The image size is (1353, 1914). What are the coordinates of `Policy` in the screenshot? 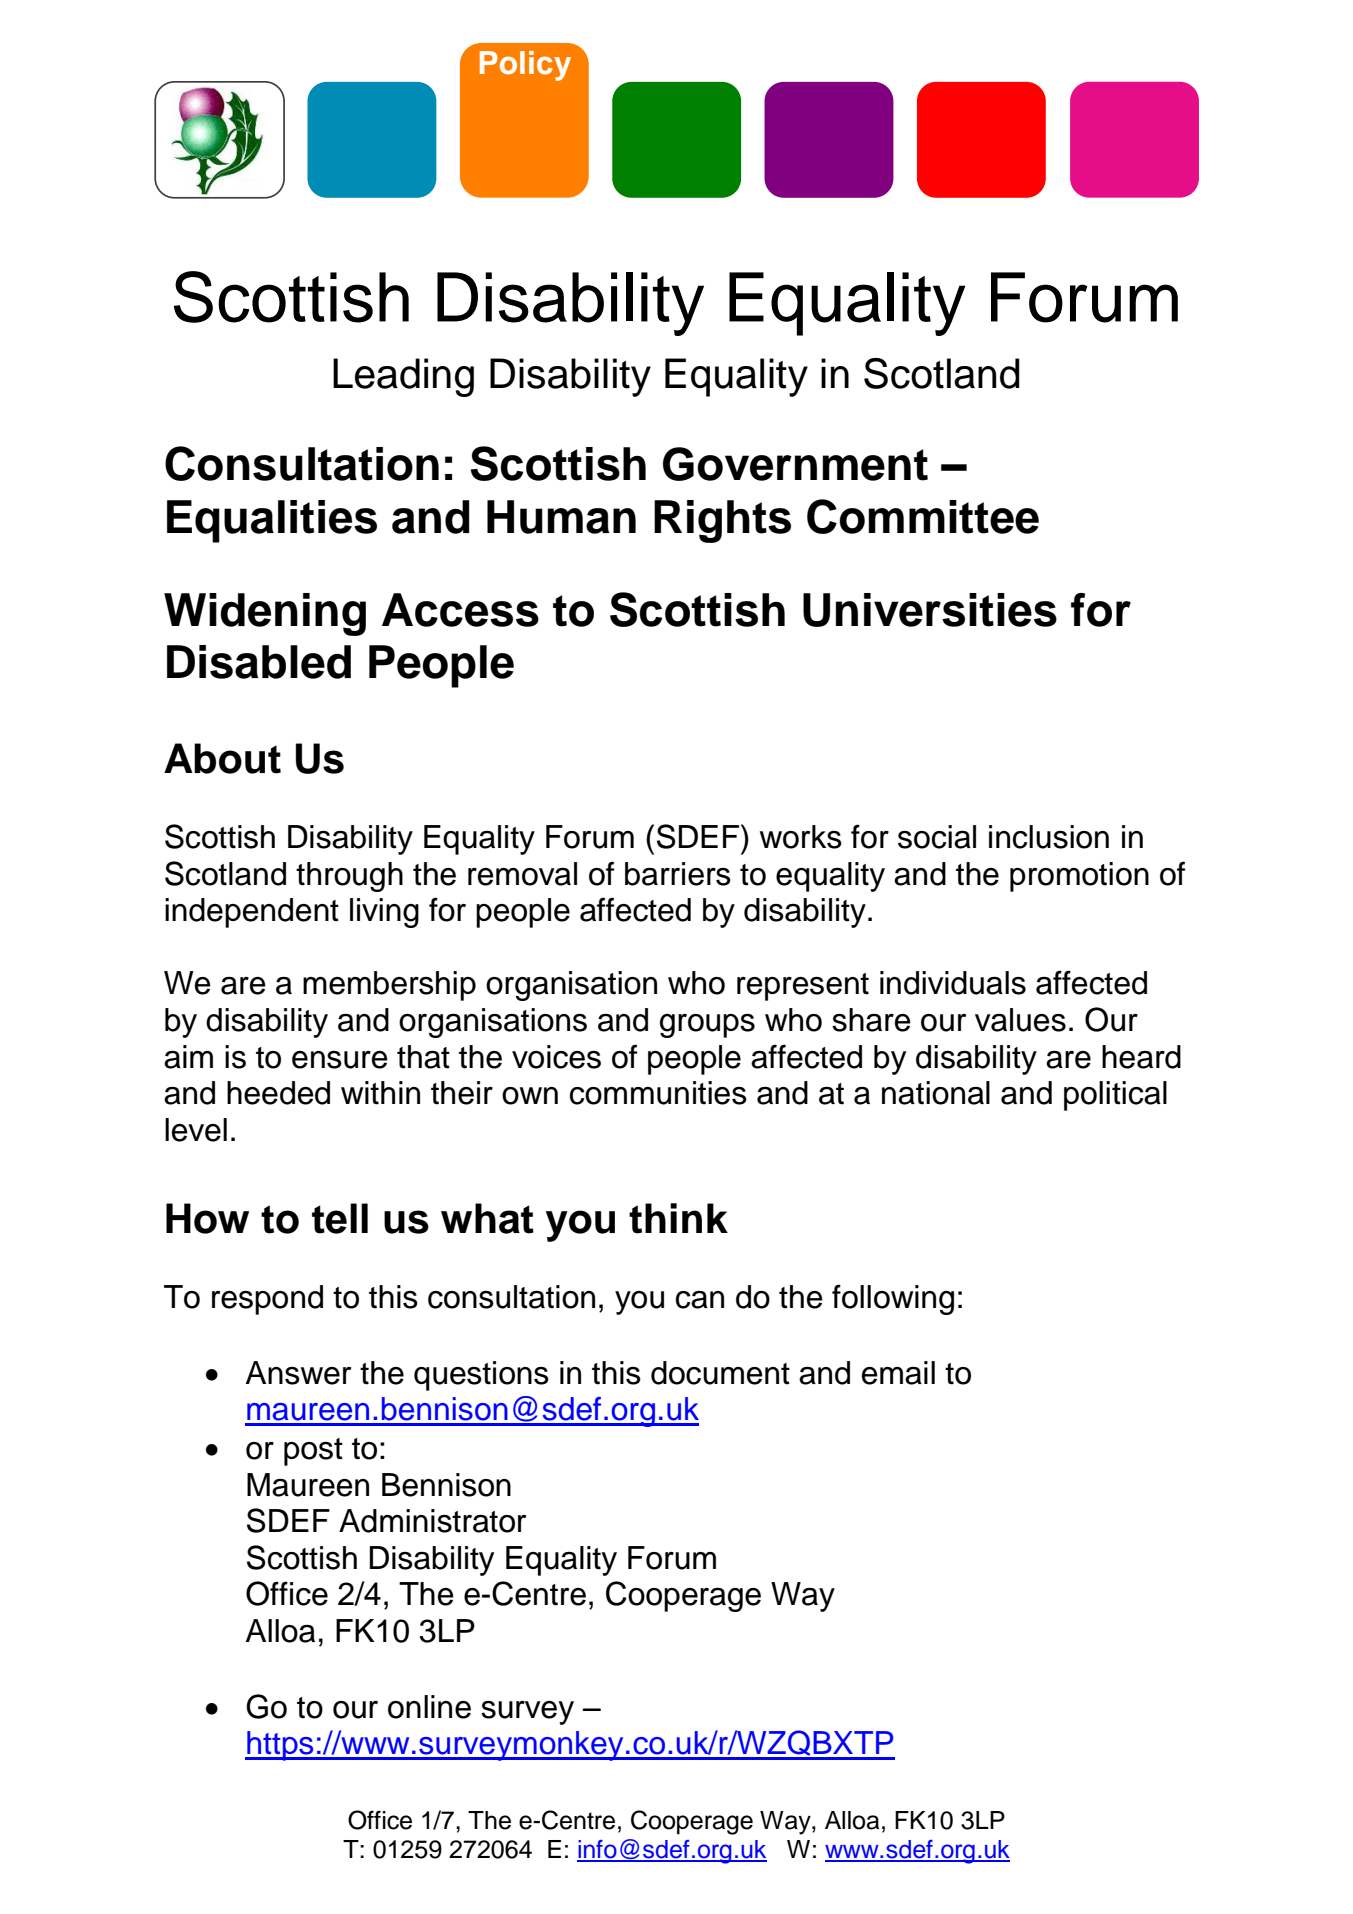 It's located at (525, 66).
